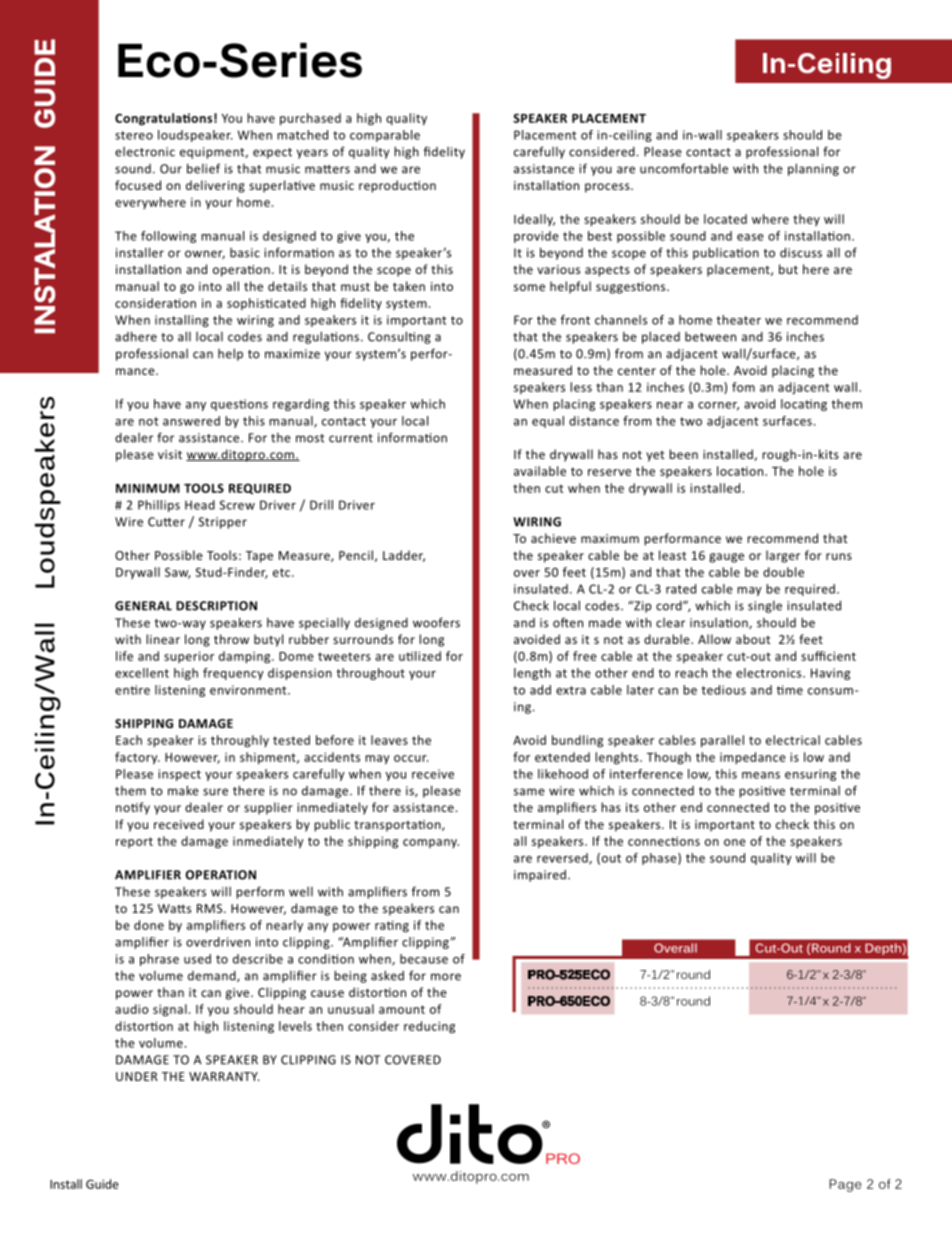  I want to click on WARRANTY, so click(224, 1076).
